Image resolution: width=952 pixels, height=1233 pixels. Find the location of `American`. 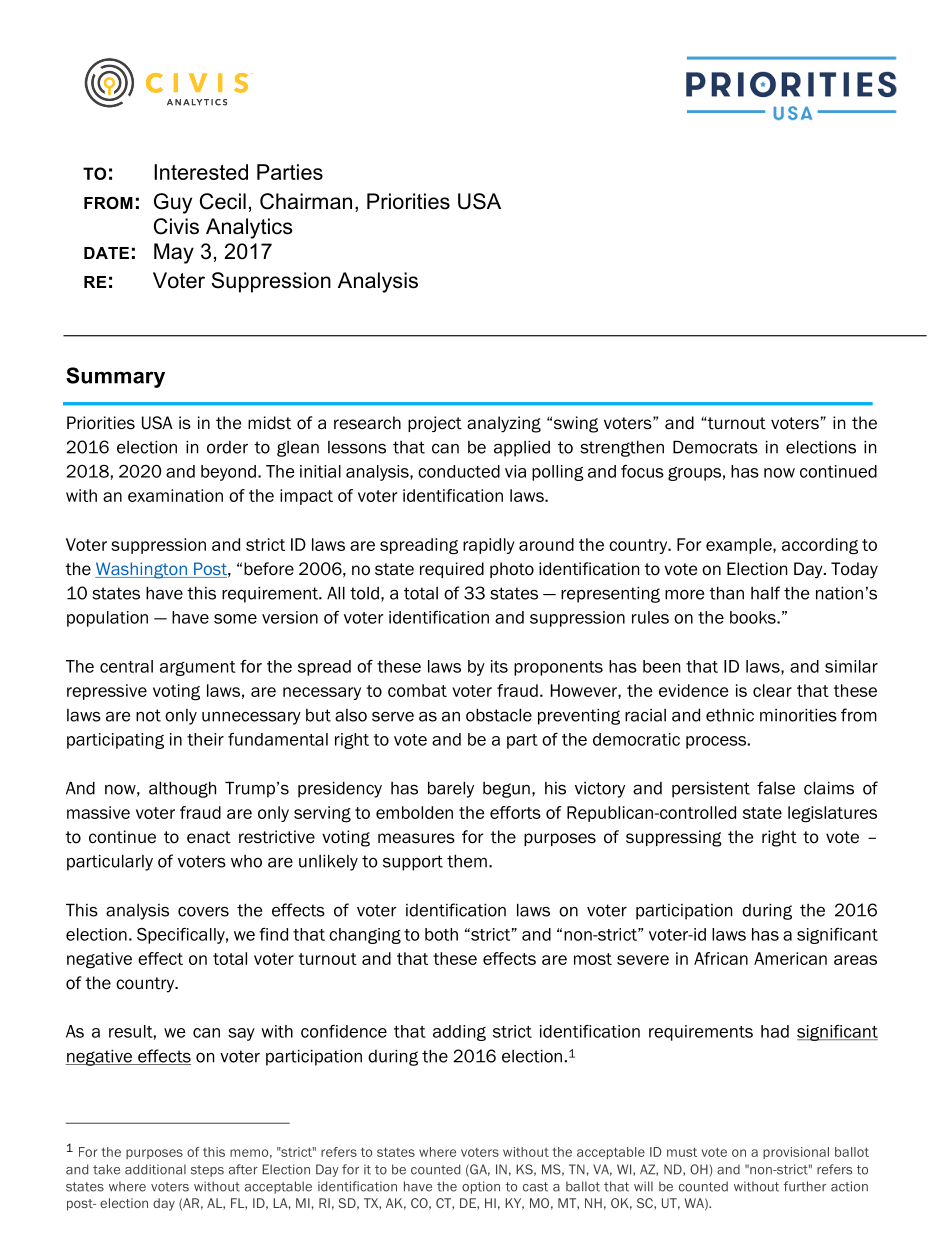

American is located at coordinates (790, 958).
